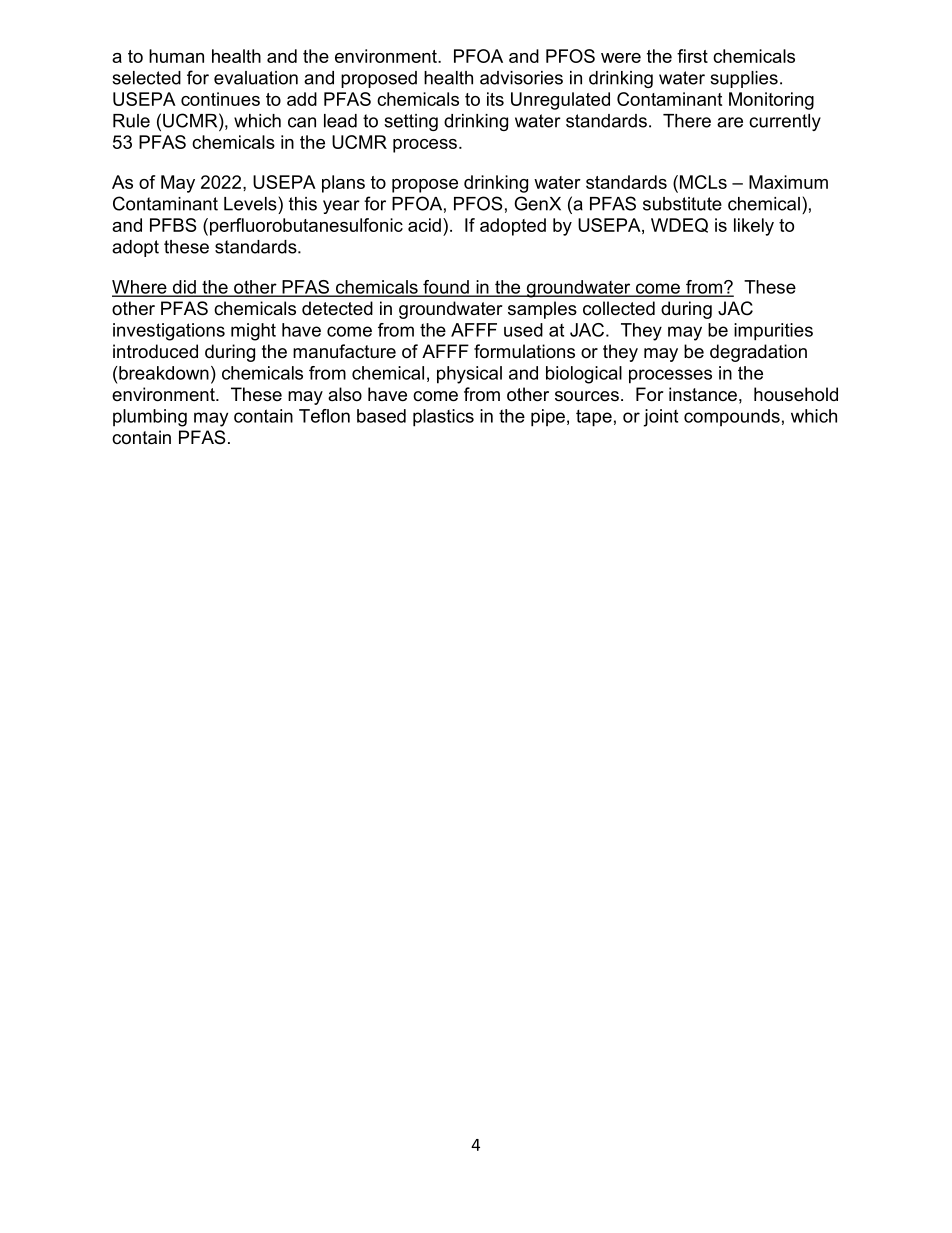 This screenshot has height=1233, width=952. What do you see at coordinates (682, 204) in the screenshot?
I see `substitute` at bounding box center [682, 204].
